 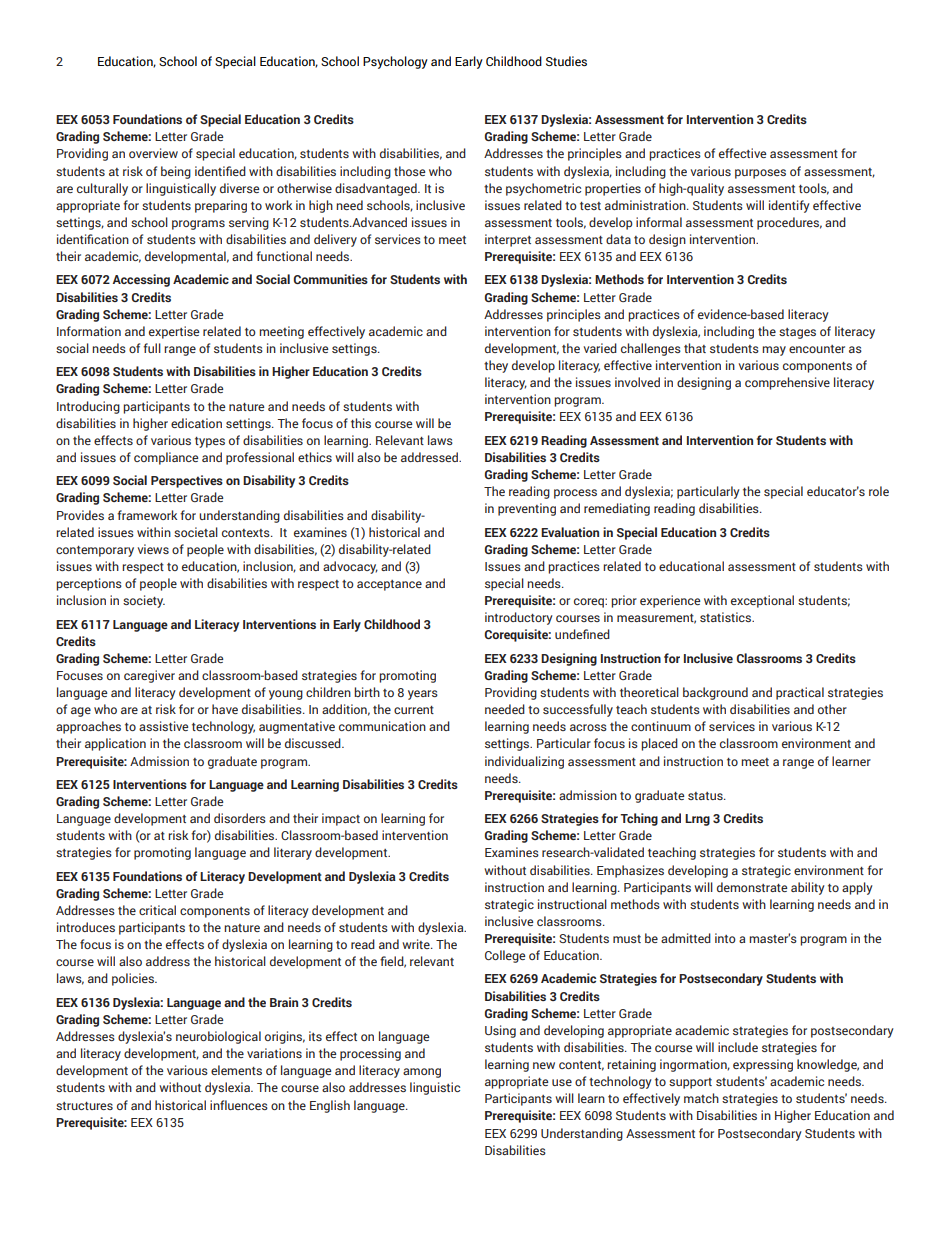 What do you see at coordinates (787, 383) in the page?
I see `comprehensive` at bounding box center [787, 383].
